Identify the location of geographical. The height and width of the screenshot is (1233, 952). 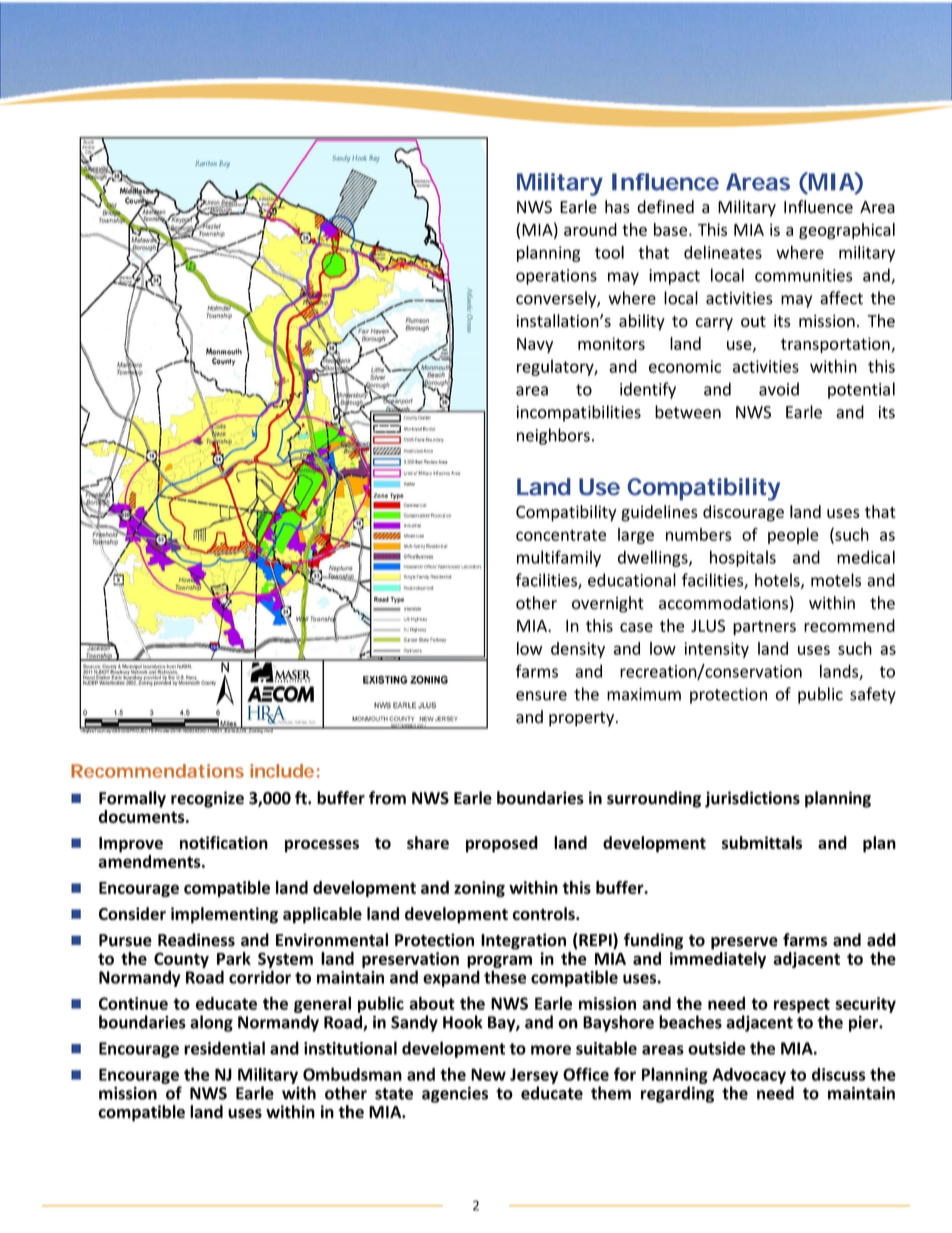
(847, 231).
